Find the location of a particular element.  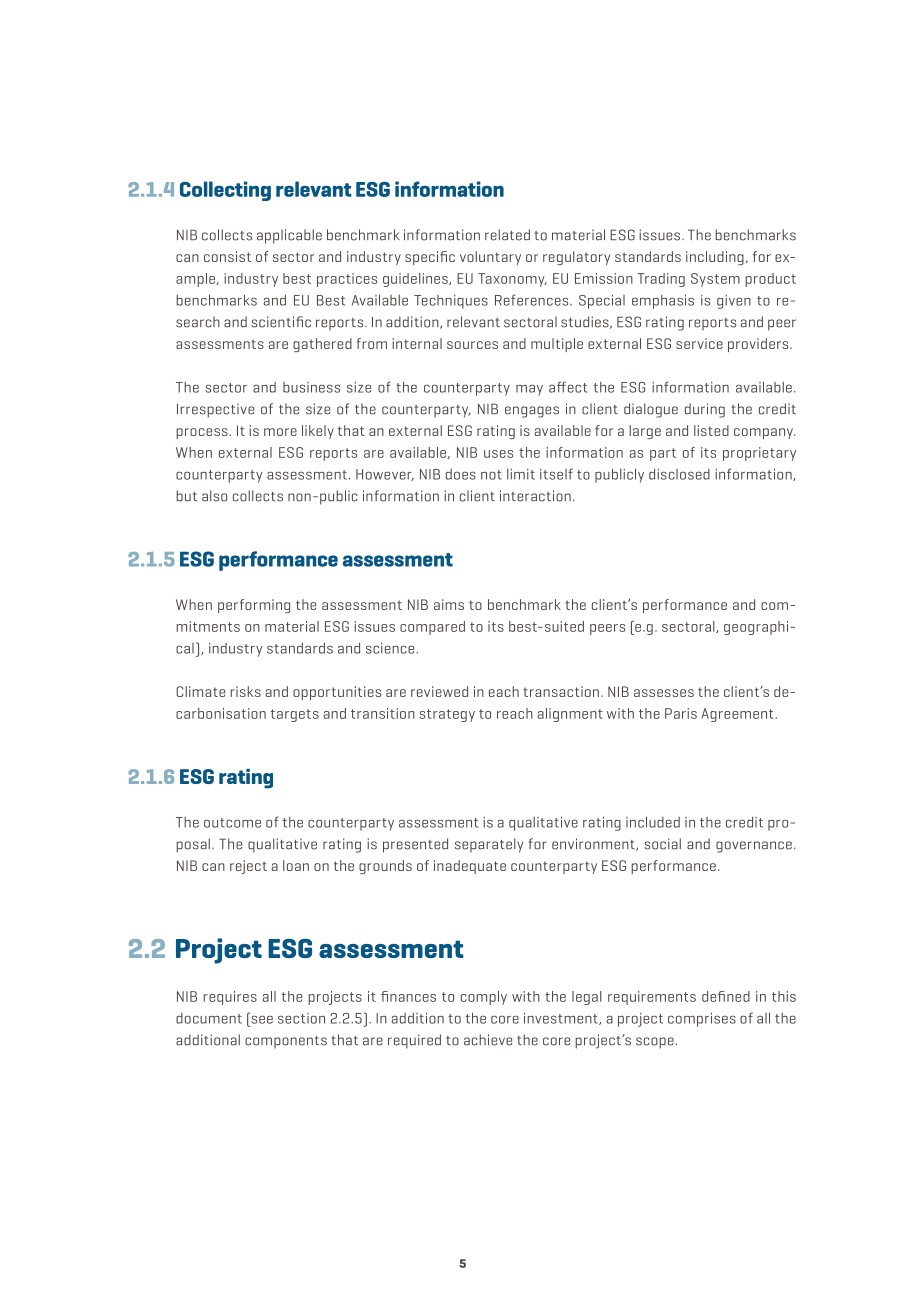

separately is located at coordinates (489, 845).
